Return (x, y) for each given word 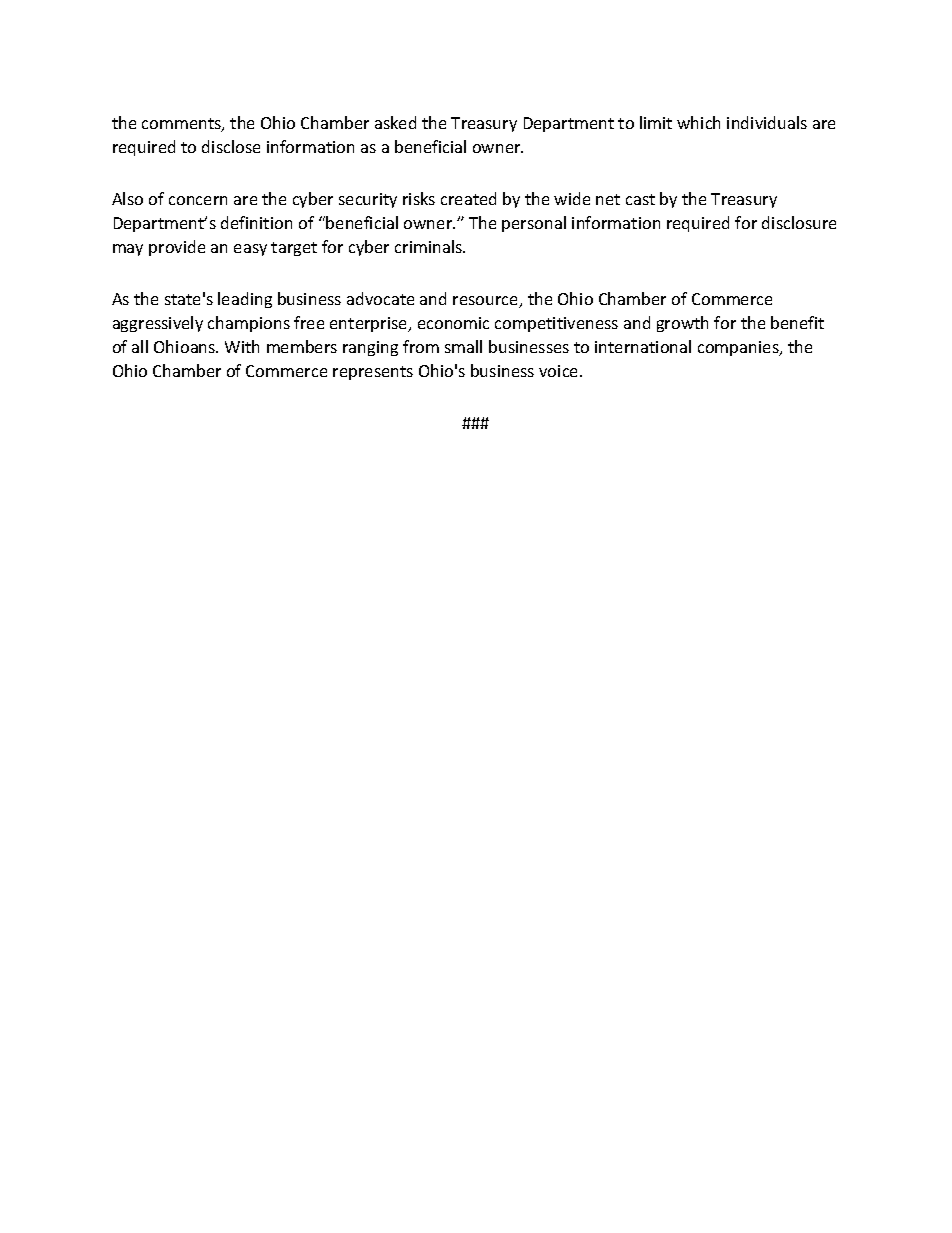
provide (177, 248)
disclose (231, 146)
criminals (430, 246)
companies (739, 348)
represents (373, 373)
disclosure (799, 222)
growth (682, 324)
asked (395, 122)
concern (198, 200)
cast (640, 199)
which (698, 122)
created (468, 198)
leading (245, 300)
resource (487, 302)
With (242, 346)
